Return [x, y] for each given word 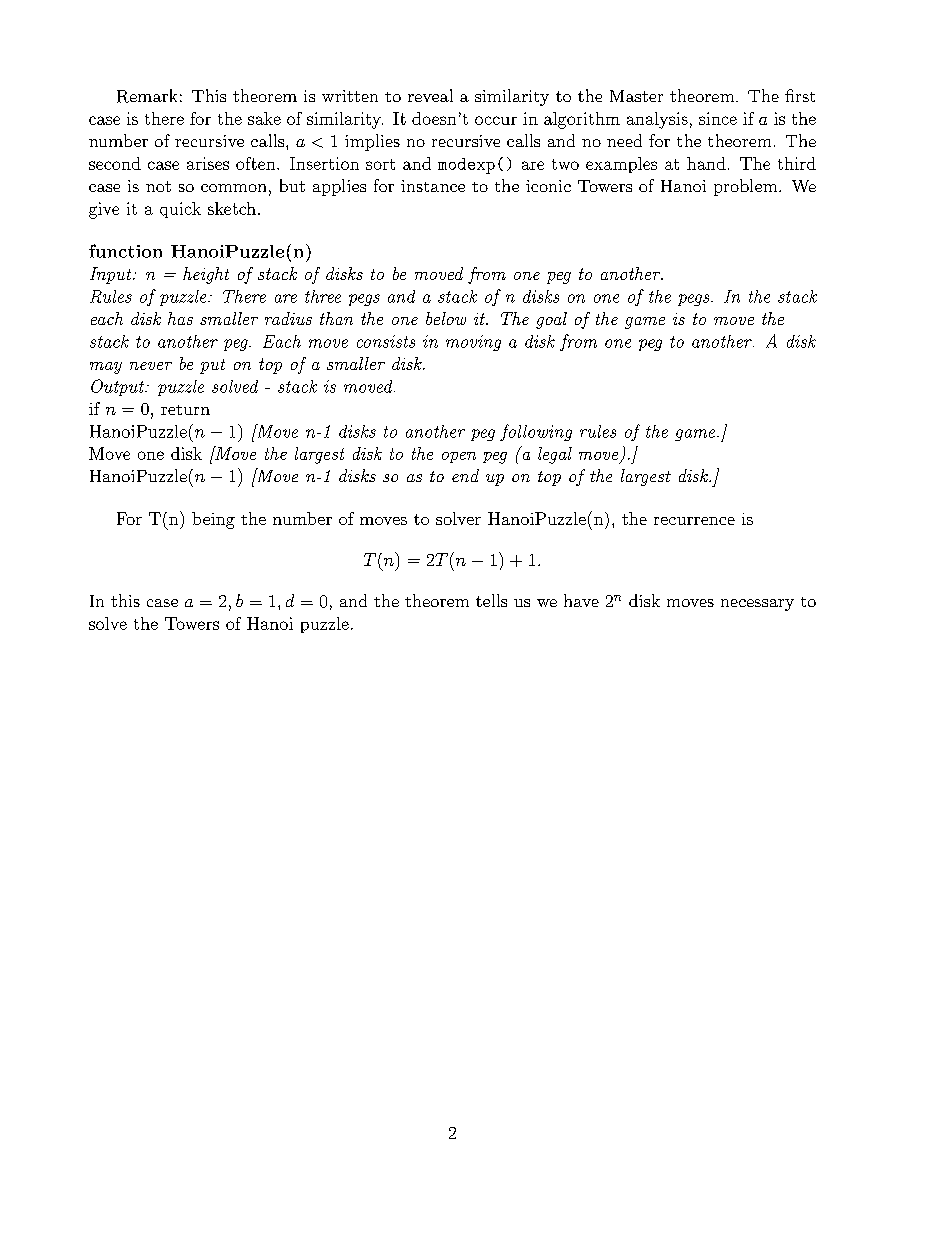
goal [551, 320]
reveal [430, 95]
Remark [147, 96]
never [151, 366]
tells [491, 600]
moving [473, 343]
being [213, 520]
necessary [757, 605]
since [718, 118]
